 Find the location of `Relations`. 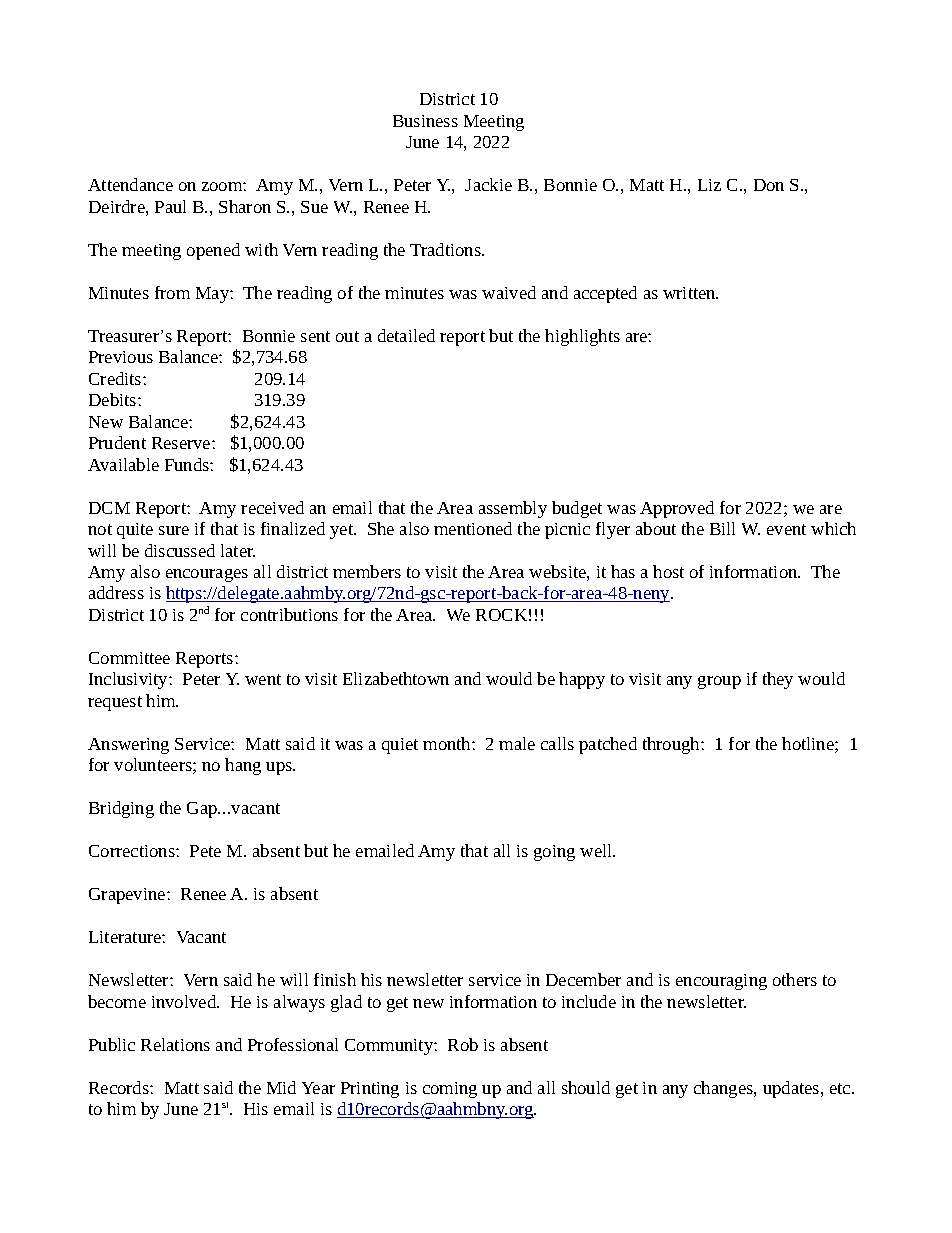

Relations is located at coordinates (175, 1044).
